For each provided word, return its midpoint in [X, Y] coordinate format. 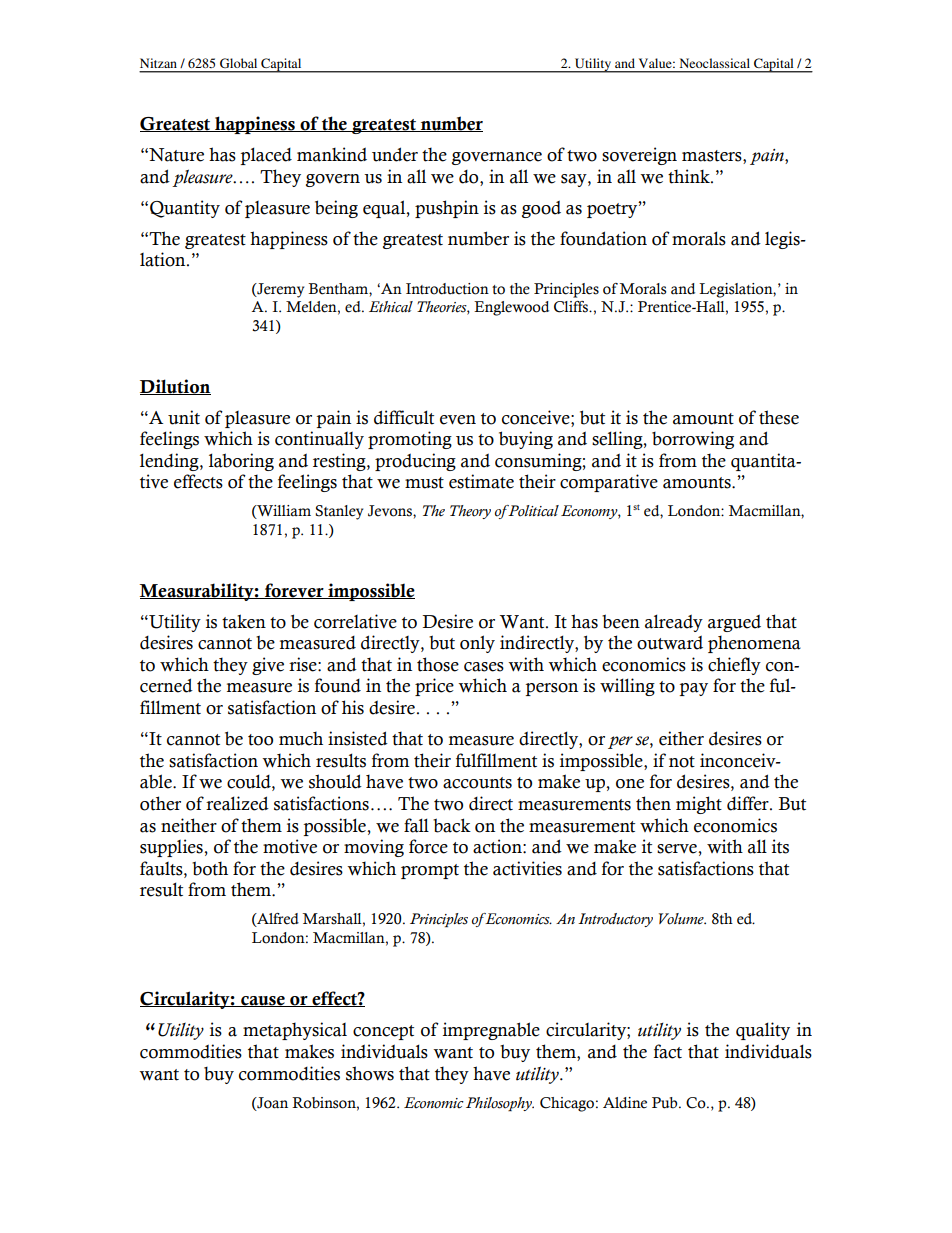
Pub [666, 1103]
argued [734, 623]
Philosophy [500, 1104]
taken [244, 621]
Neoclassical [714, 63]
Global [238, 63]
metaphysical [295, 1031]
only [477, 644]
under [395, 154]
